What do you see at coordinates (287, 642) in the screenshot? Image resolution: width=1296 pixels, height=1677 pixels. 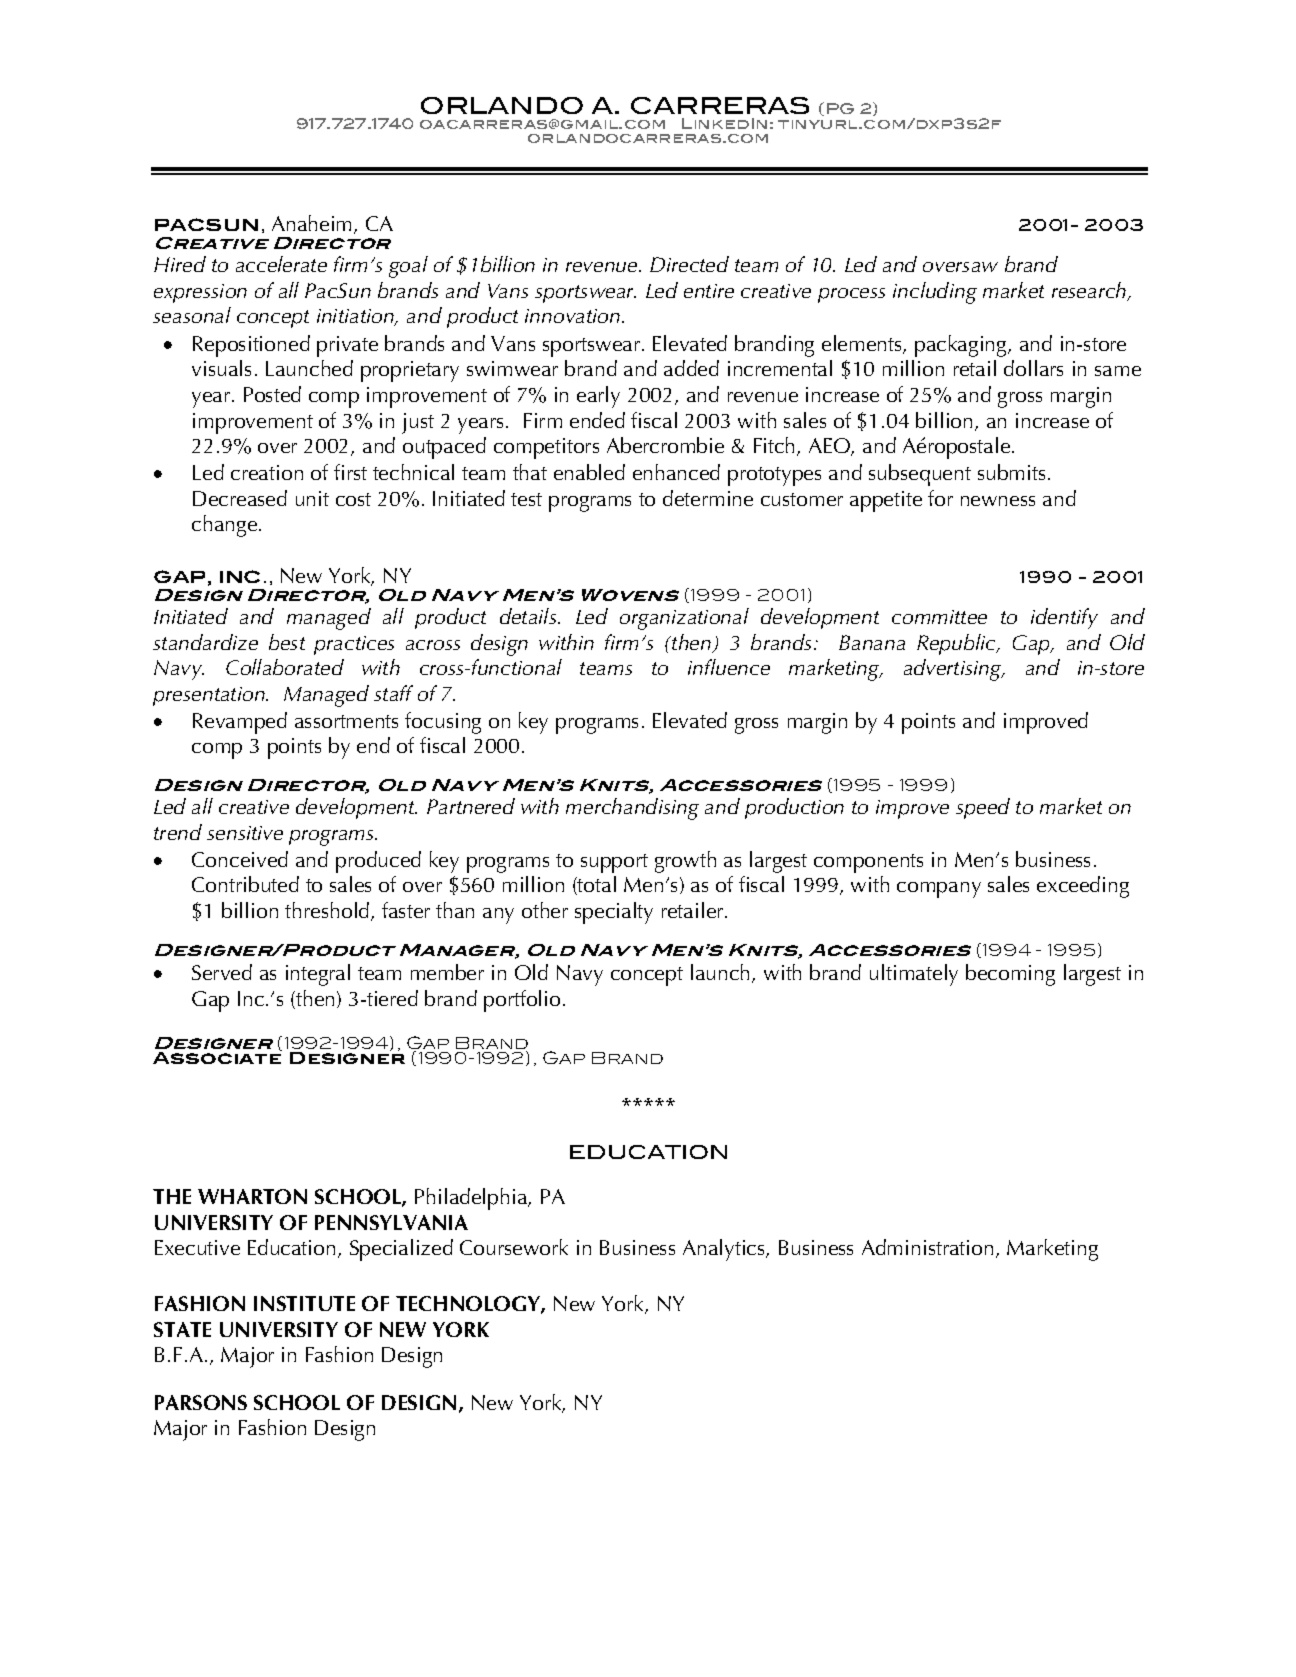 I see `best` at bounding box center [287, 642].
